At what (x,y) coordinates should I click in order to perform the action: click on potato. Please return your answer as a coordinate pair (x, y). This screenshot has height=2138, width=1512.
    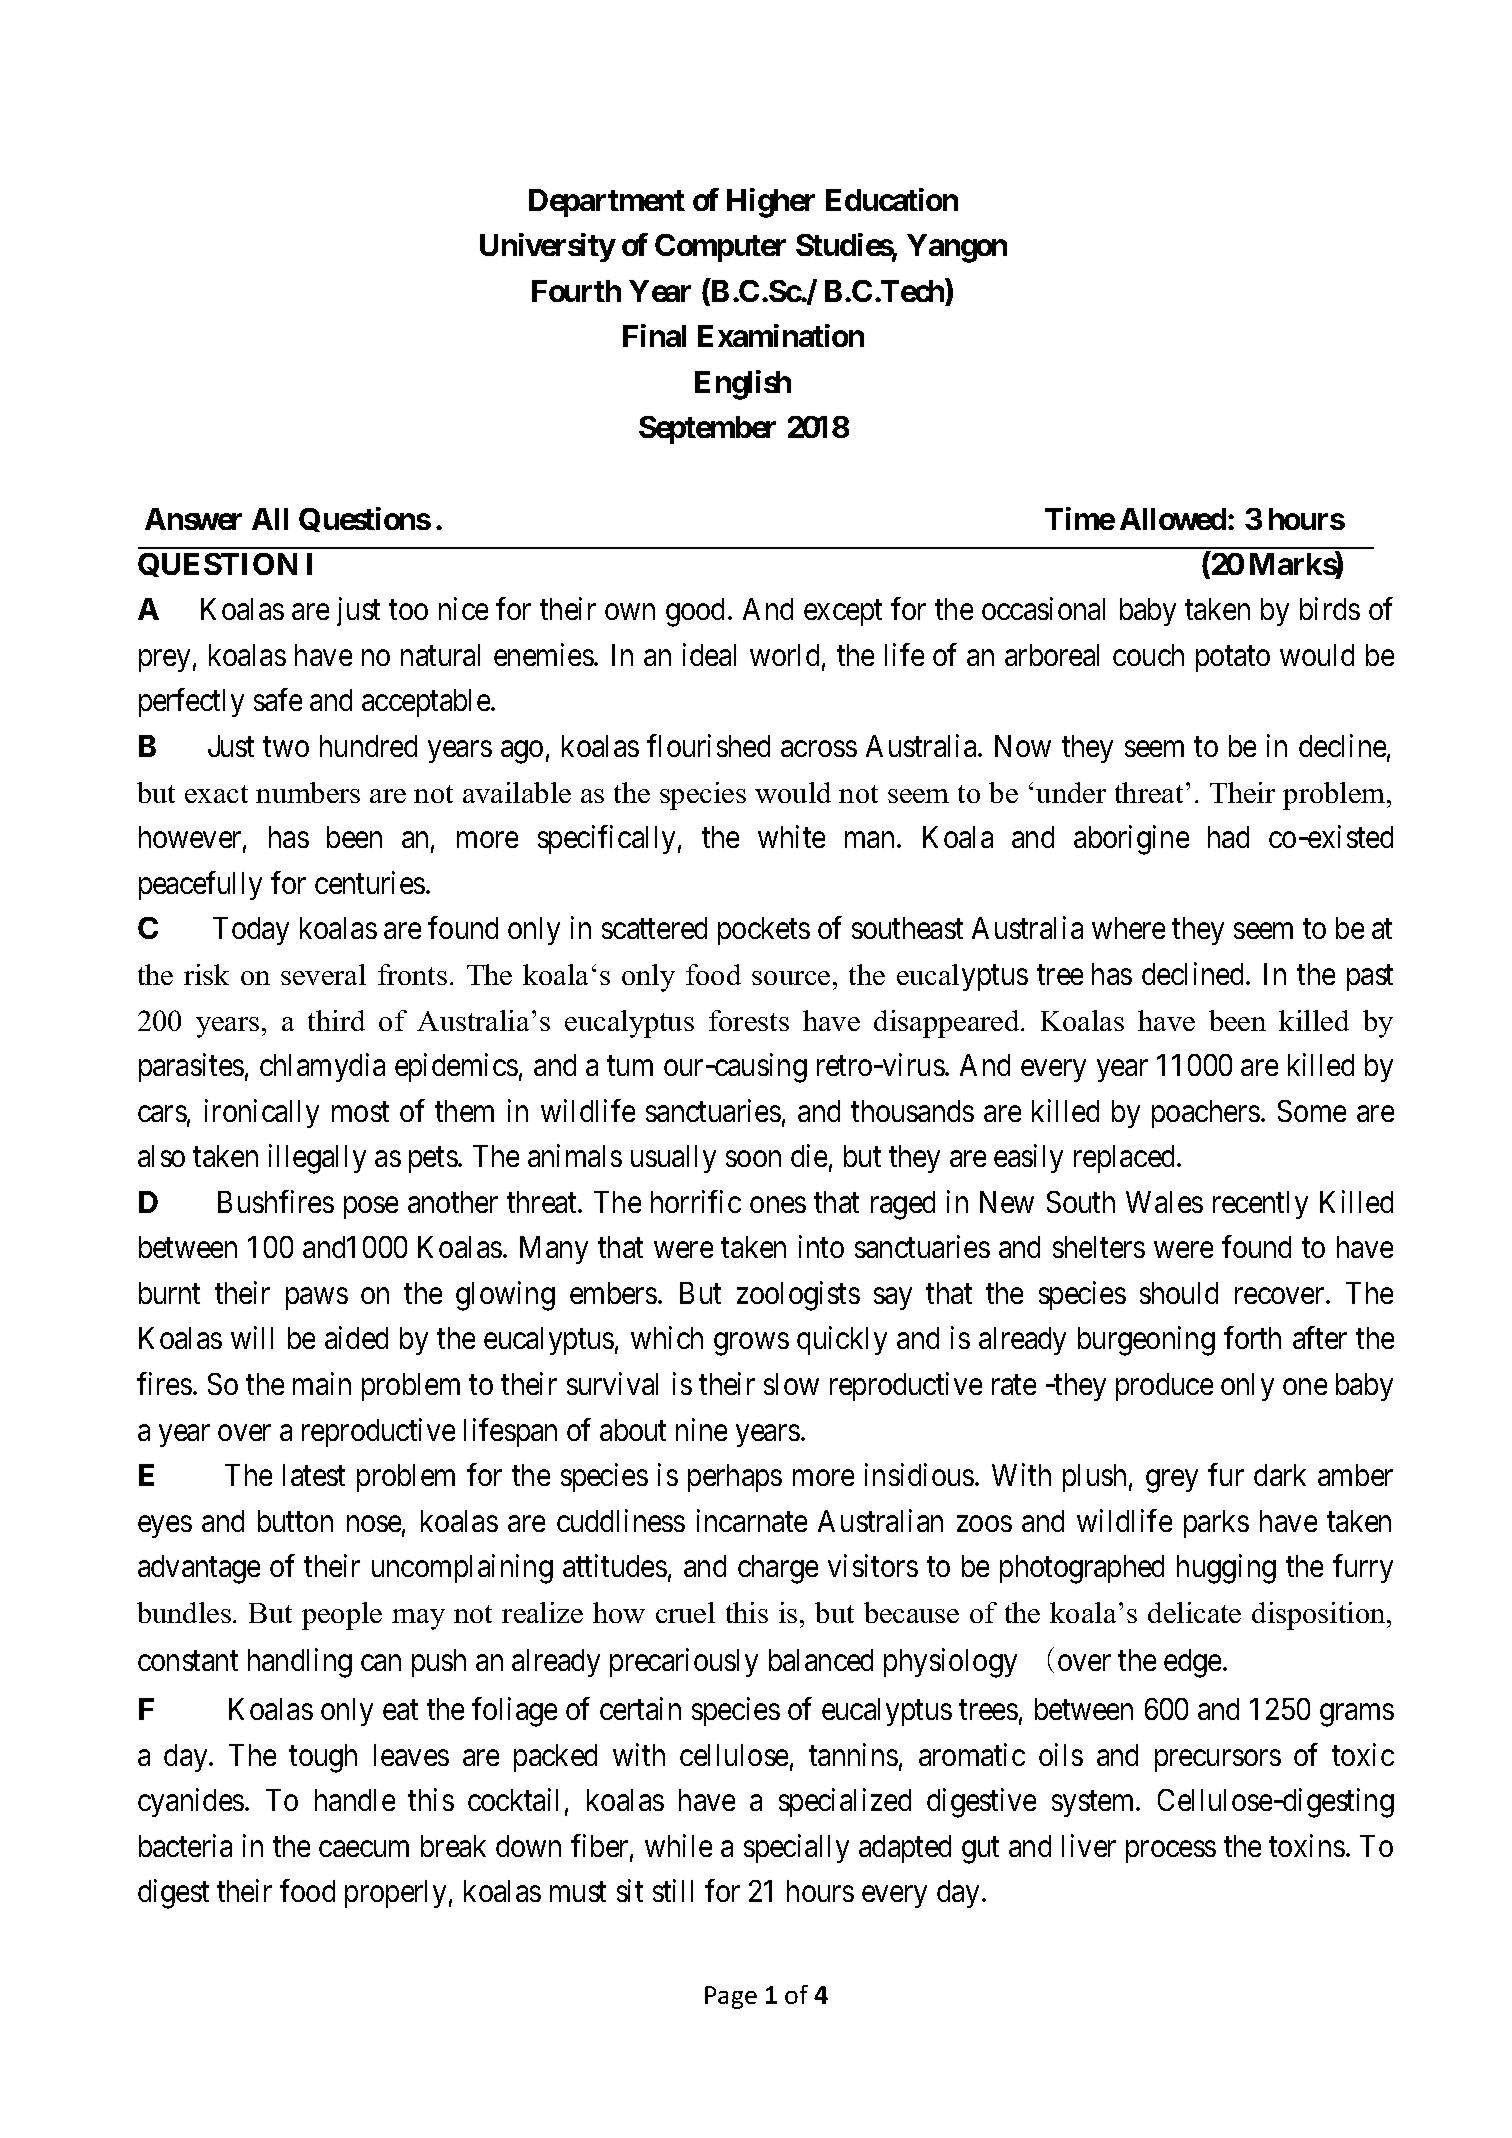
    Looking at the image, I should click on (1233, 659).
